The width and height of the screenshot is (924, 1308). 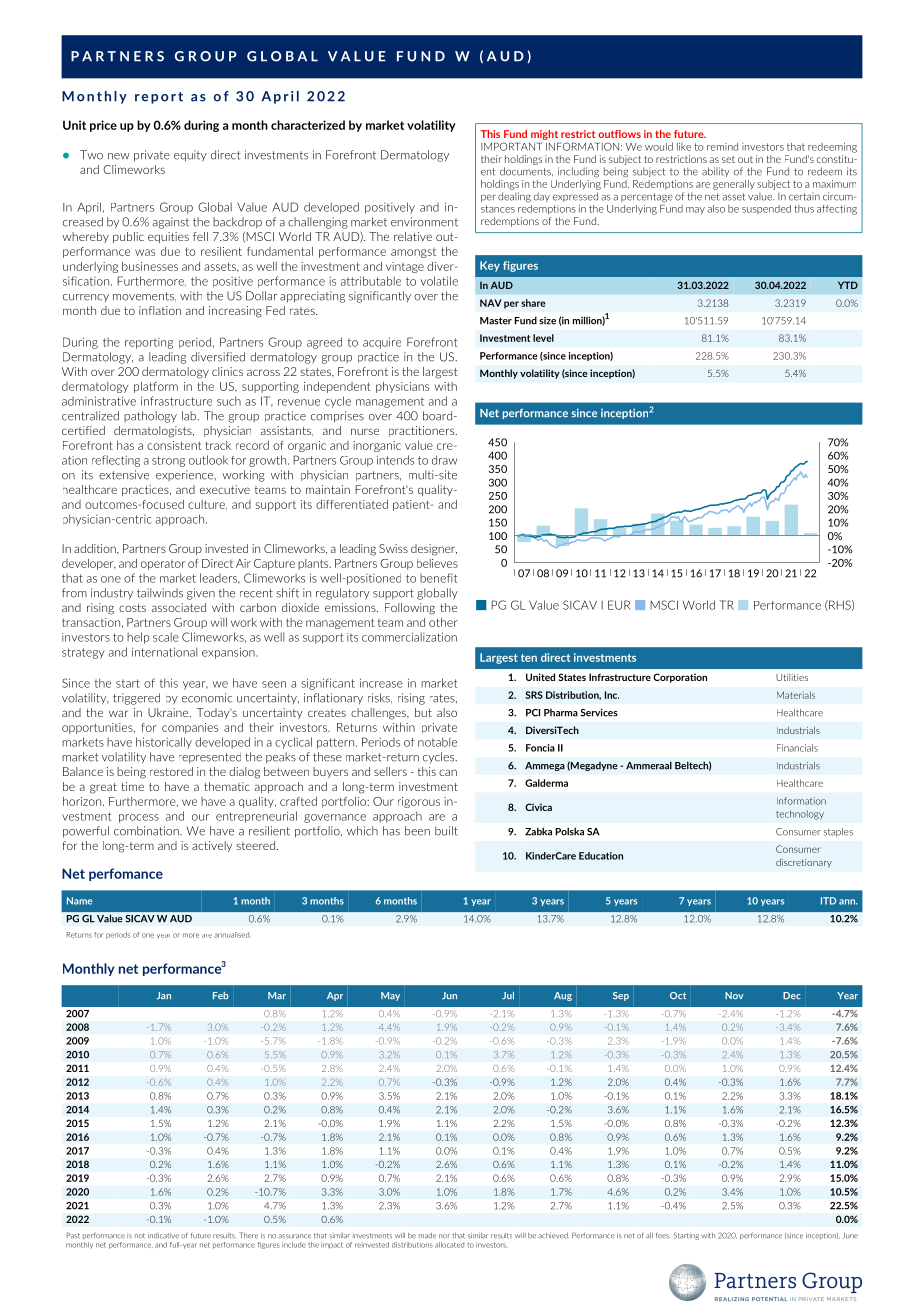 What do you see at coordinates (449, 1245) in the screenshot?
I see `allocated` at bounding box center [449, 1245].
